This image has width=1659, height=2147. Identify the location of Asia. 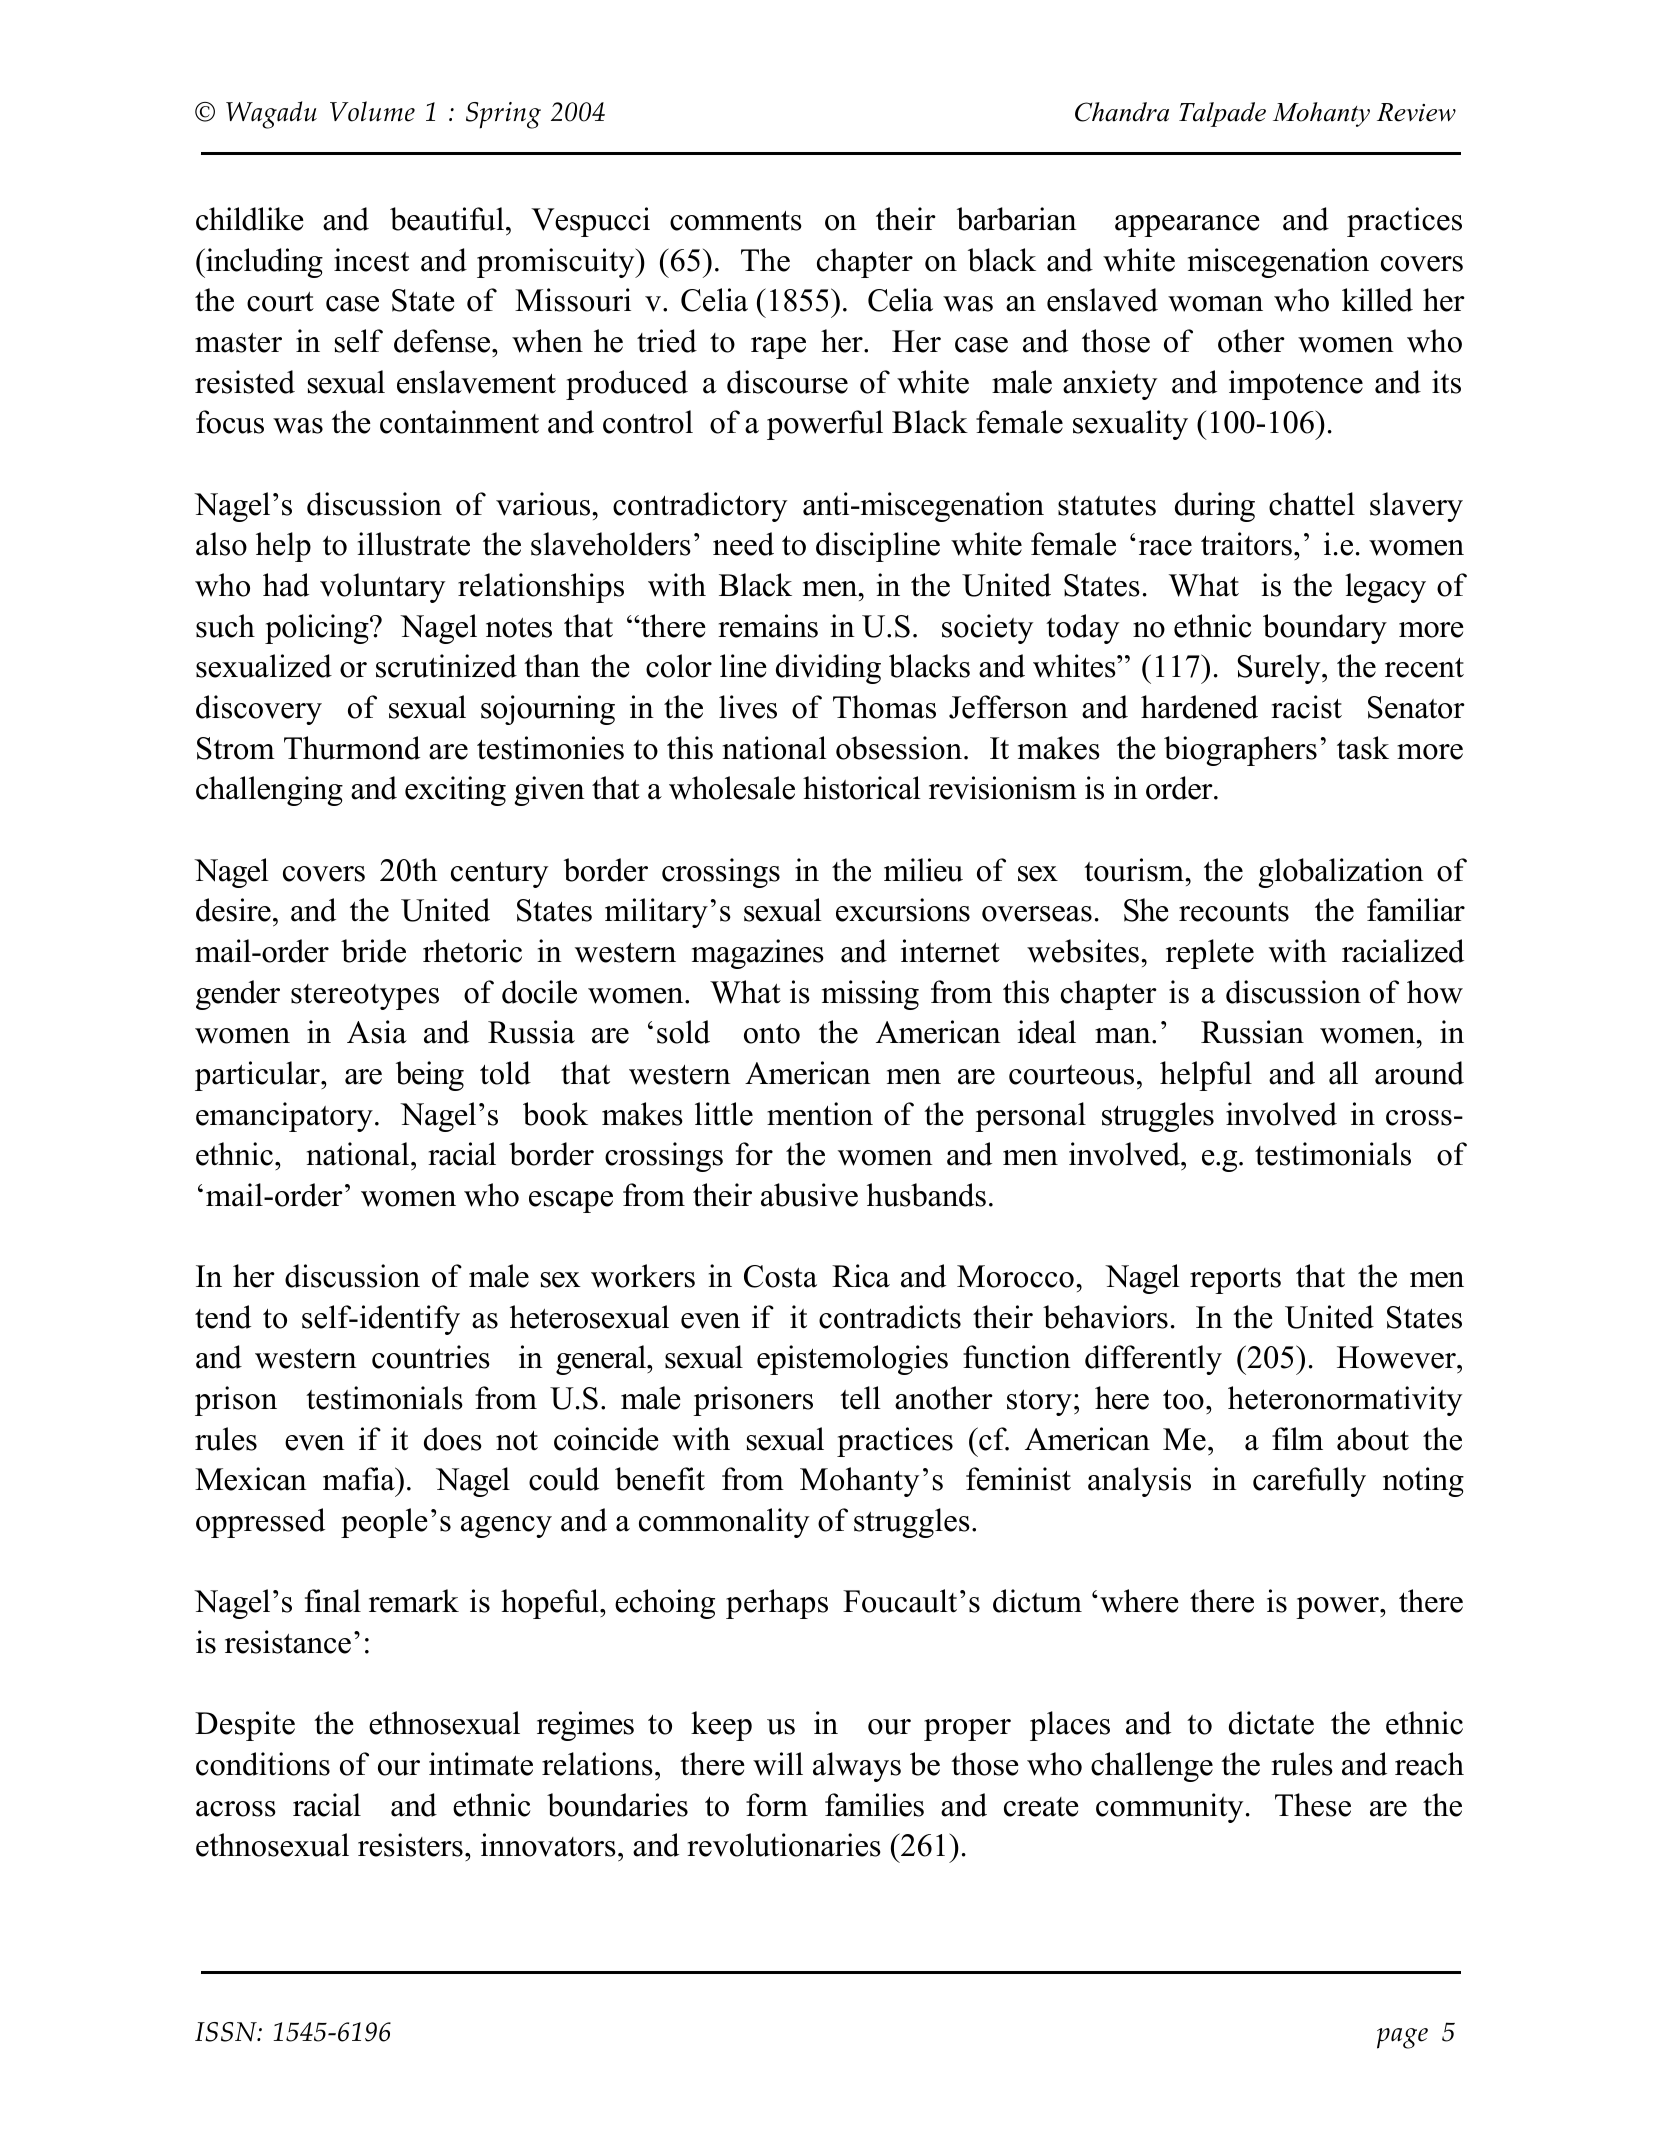
(377, 1032).
